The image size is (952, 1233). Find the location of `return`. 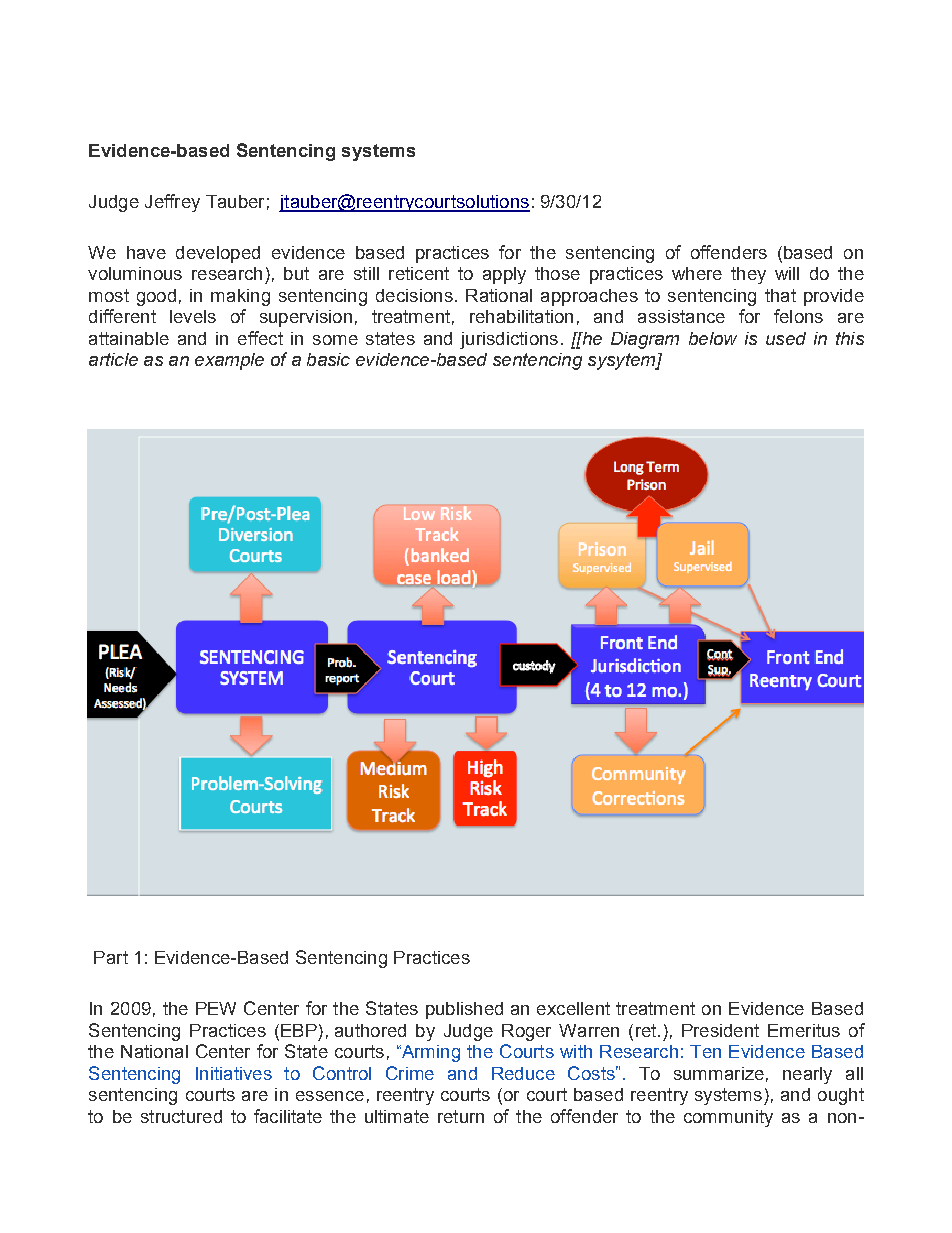

return is located at coordinates (461, 1116).
